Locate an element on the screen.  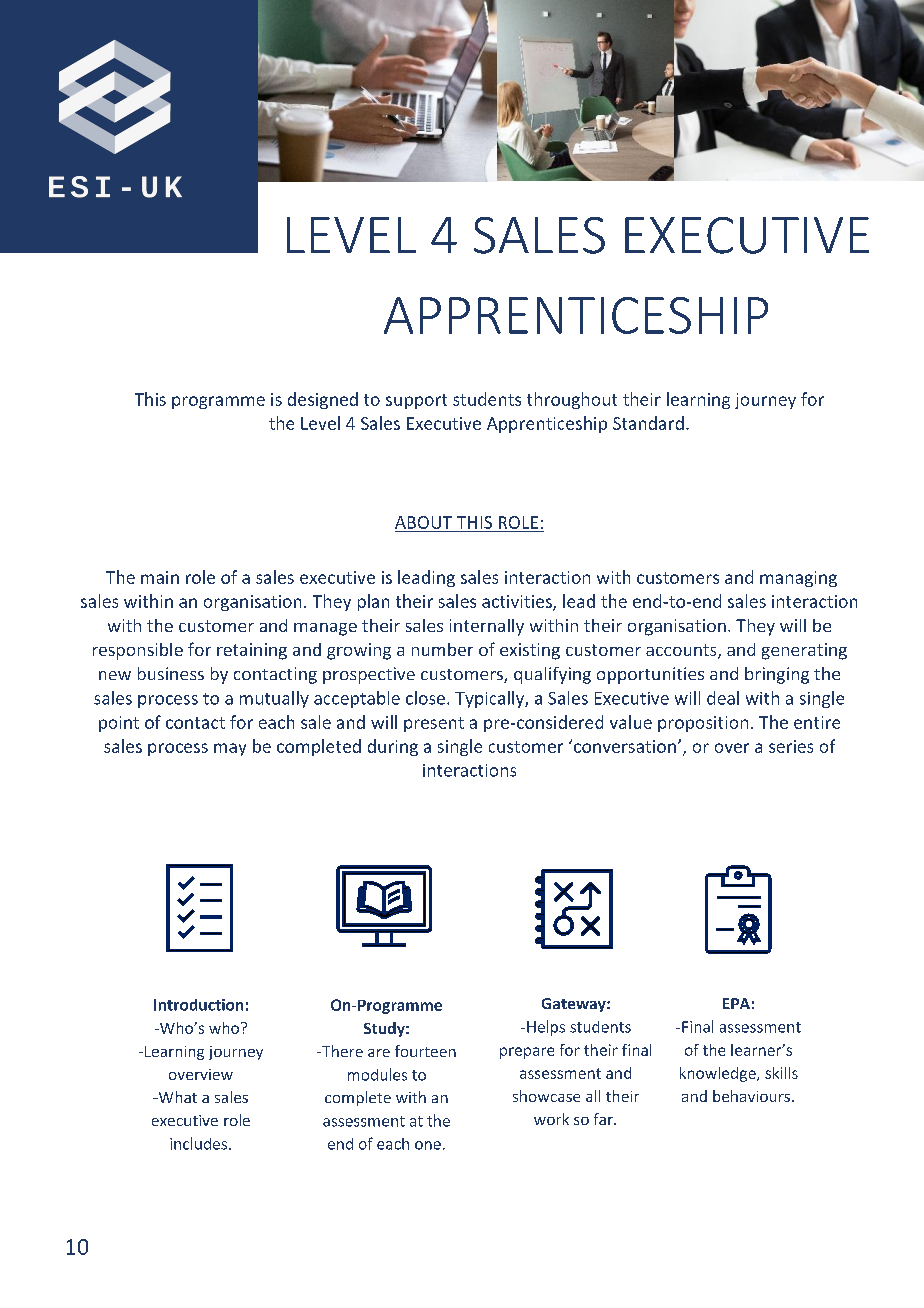
main is located at coordinates (160, 577).
